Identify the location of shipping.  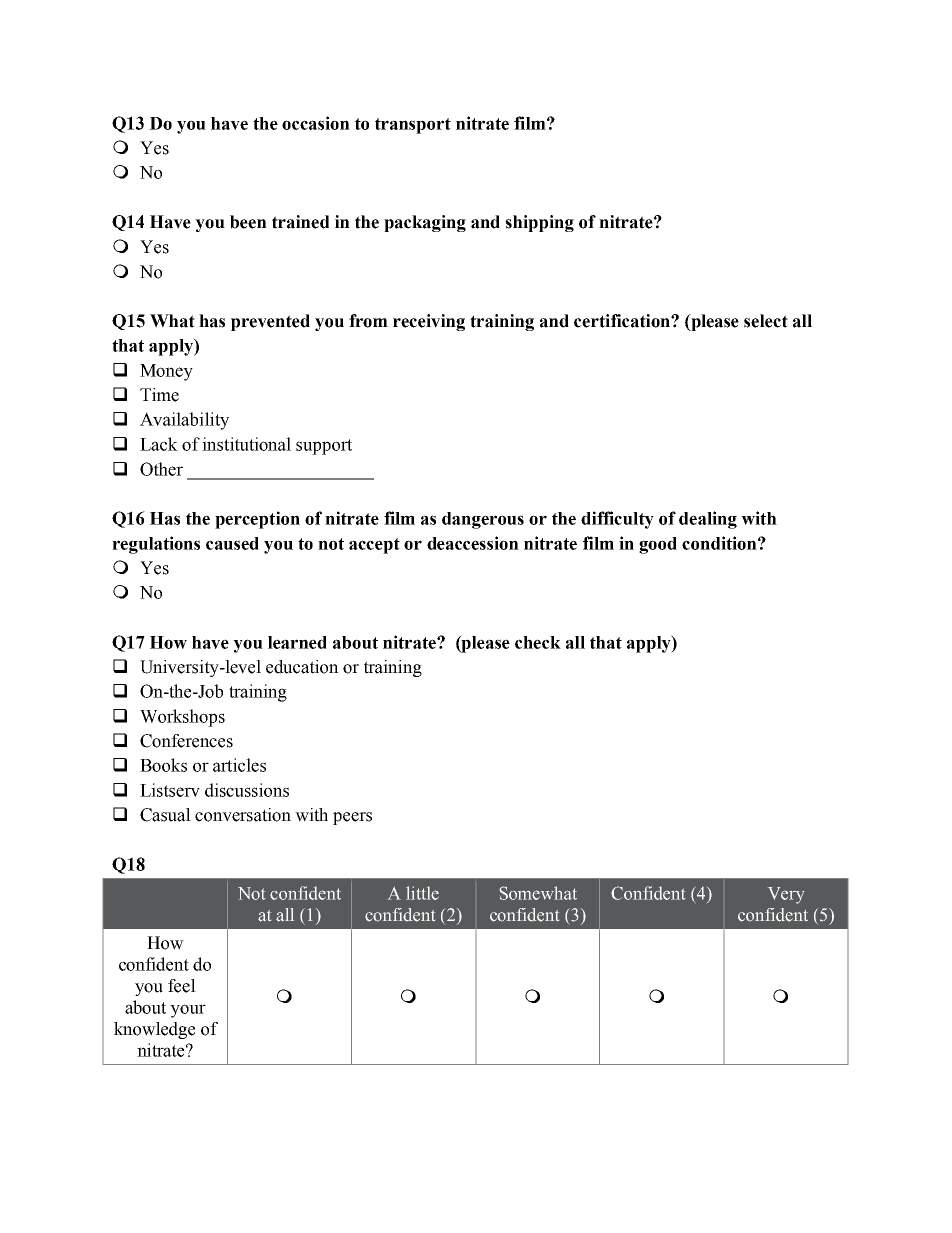
(539, 223).
